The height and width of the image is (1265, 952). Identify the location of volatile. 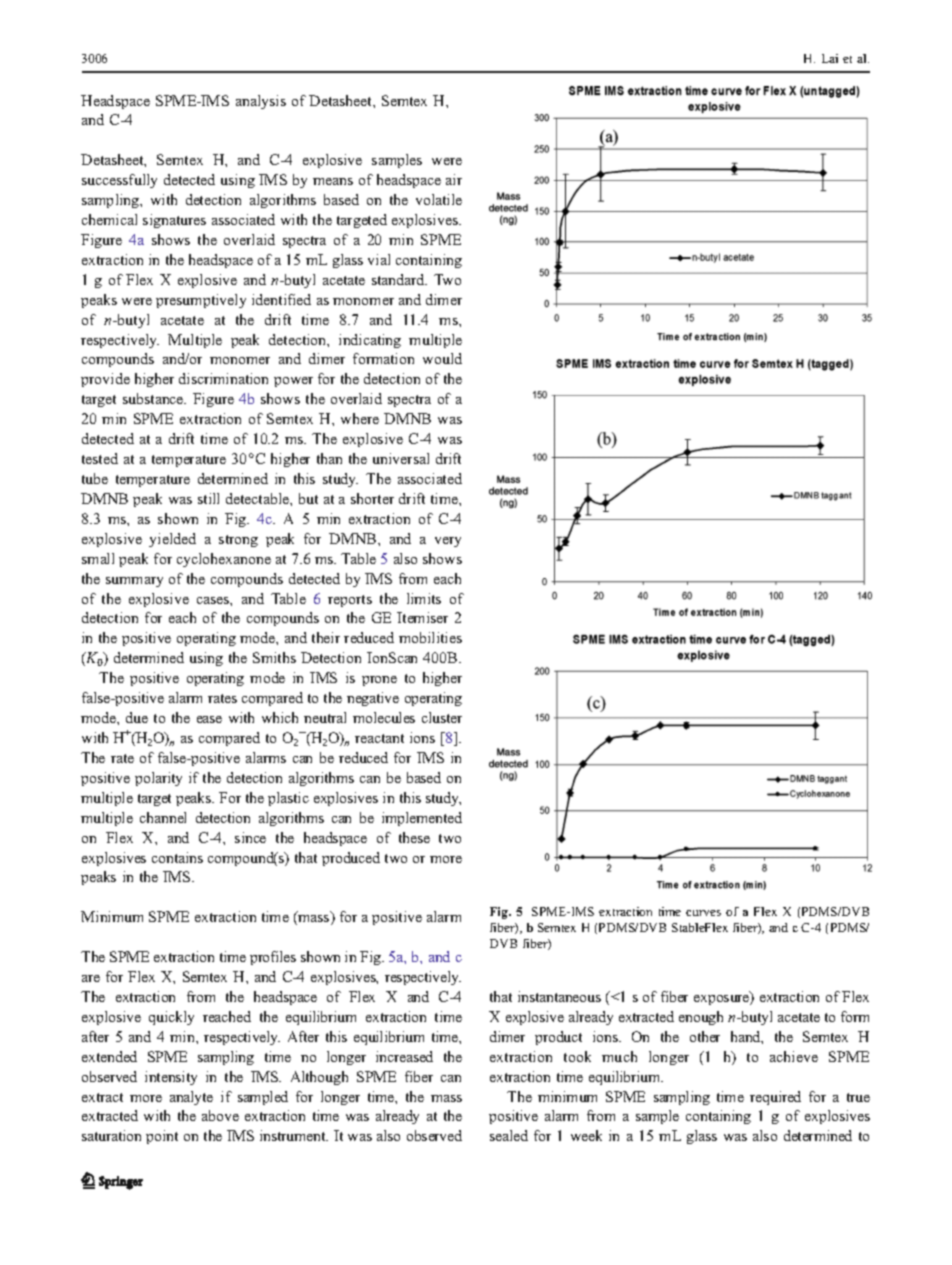
(439, 199).
